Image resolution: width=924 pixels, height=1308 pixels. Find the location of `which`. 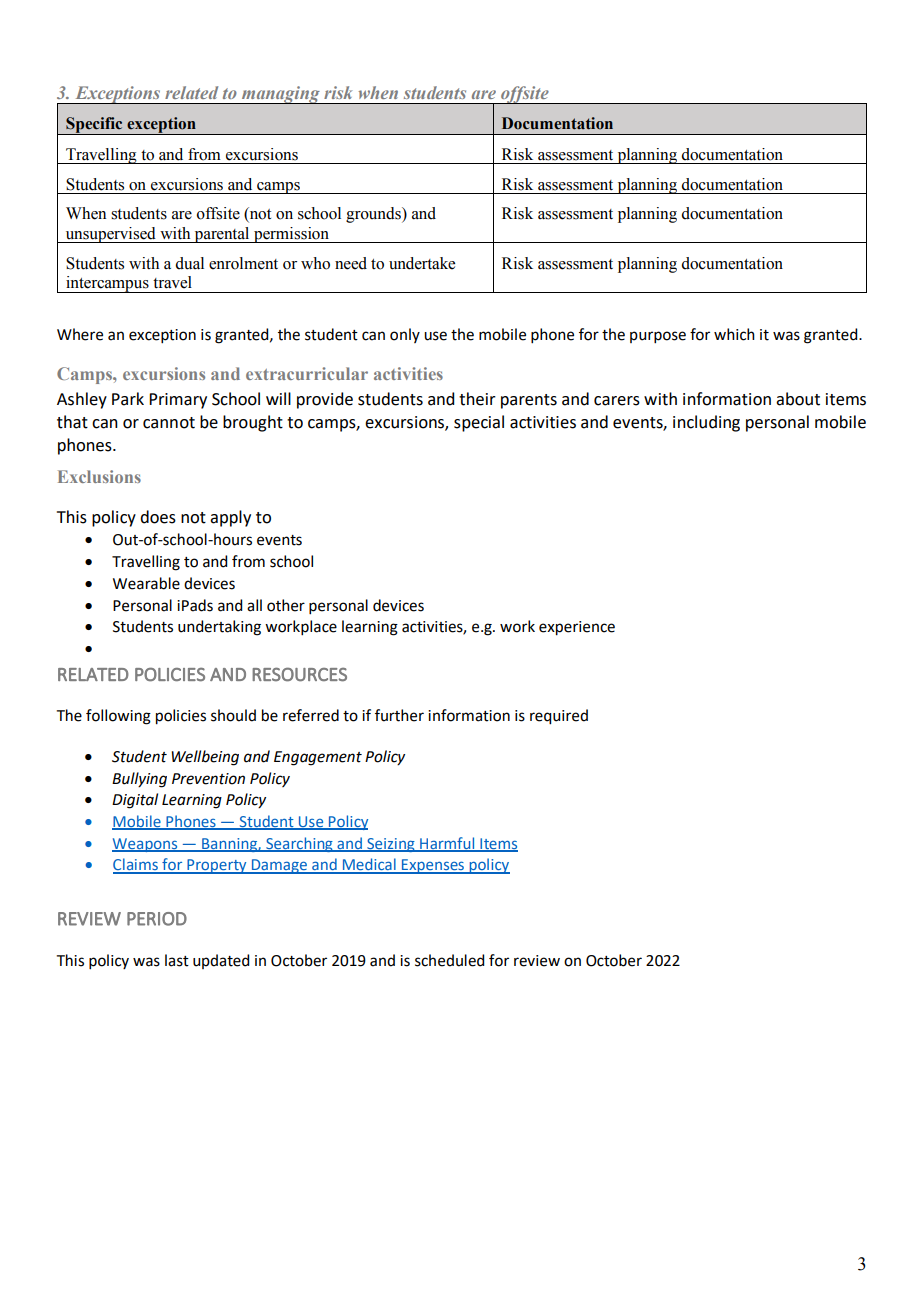

which is located at coordinates (734, 334).
